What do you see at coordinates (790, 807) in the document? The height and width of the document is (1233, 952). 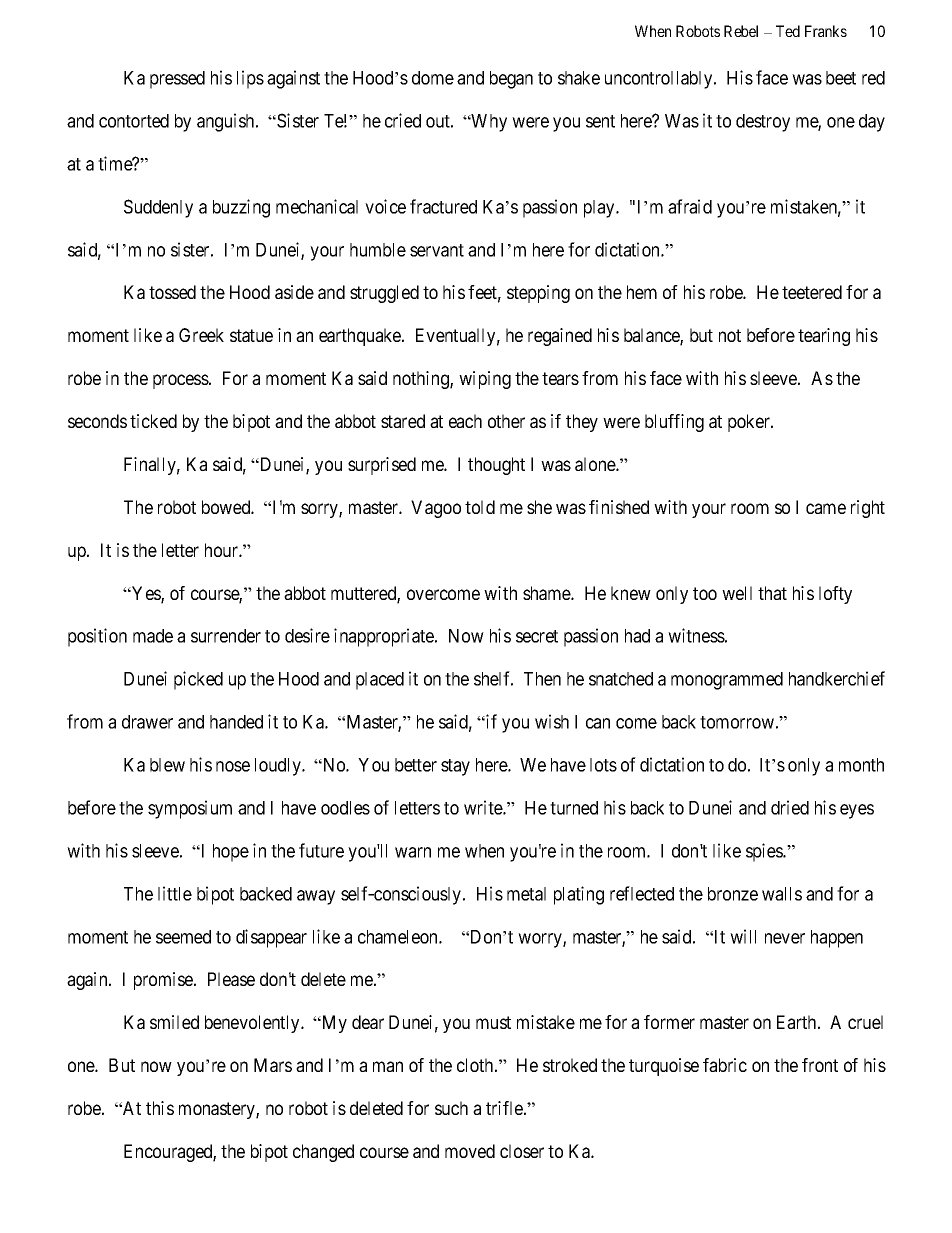 I see `dried` at bounding box center [790, 807].
